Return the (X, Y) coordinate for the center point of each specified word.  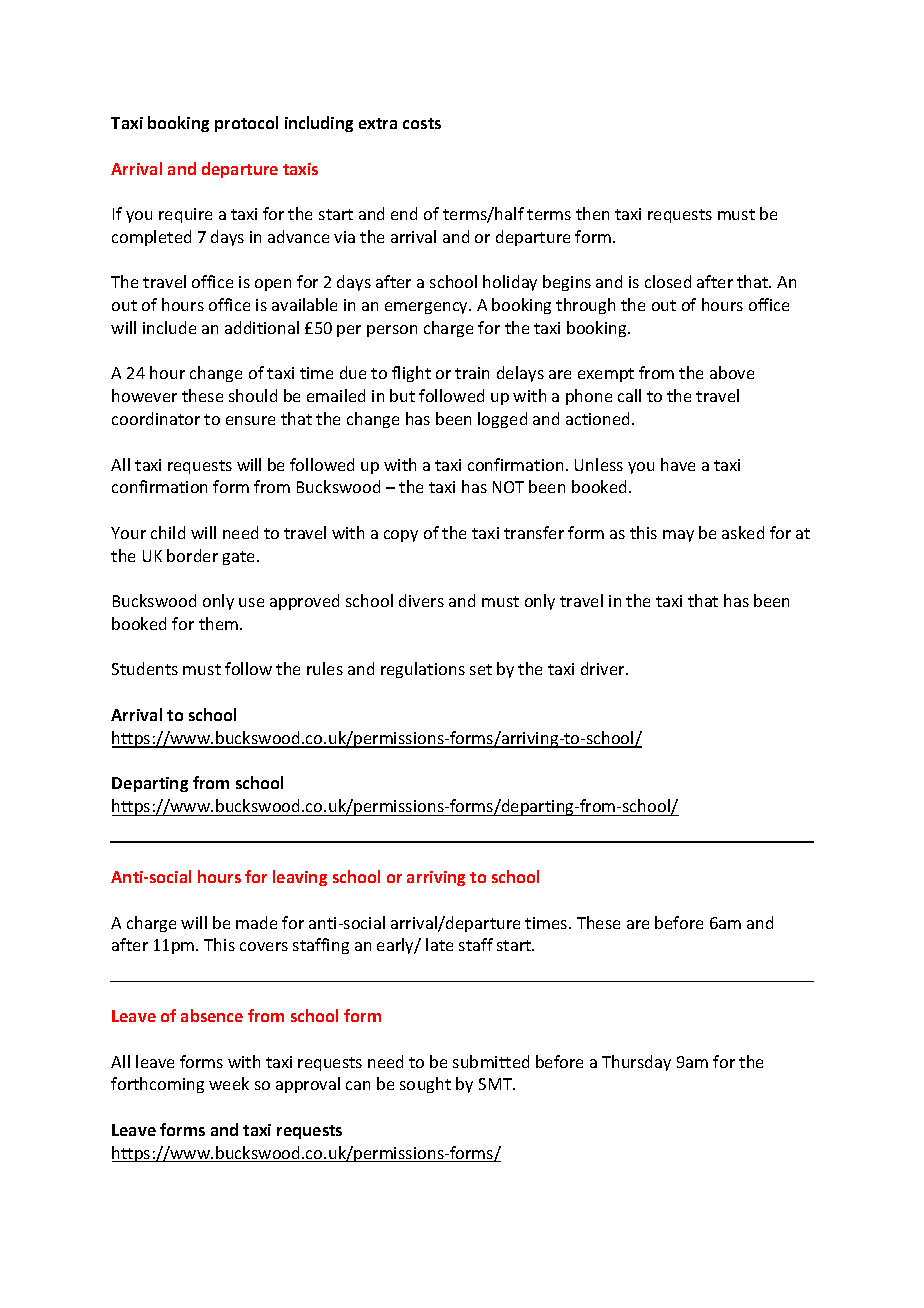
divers (421, 600)
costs (422, 123)
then (592, 213)
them (218, 623)
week (229, 1083)
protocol (246, 124)
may (678, 536)
